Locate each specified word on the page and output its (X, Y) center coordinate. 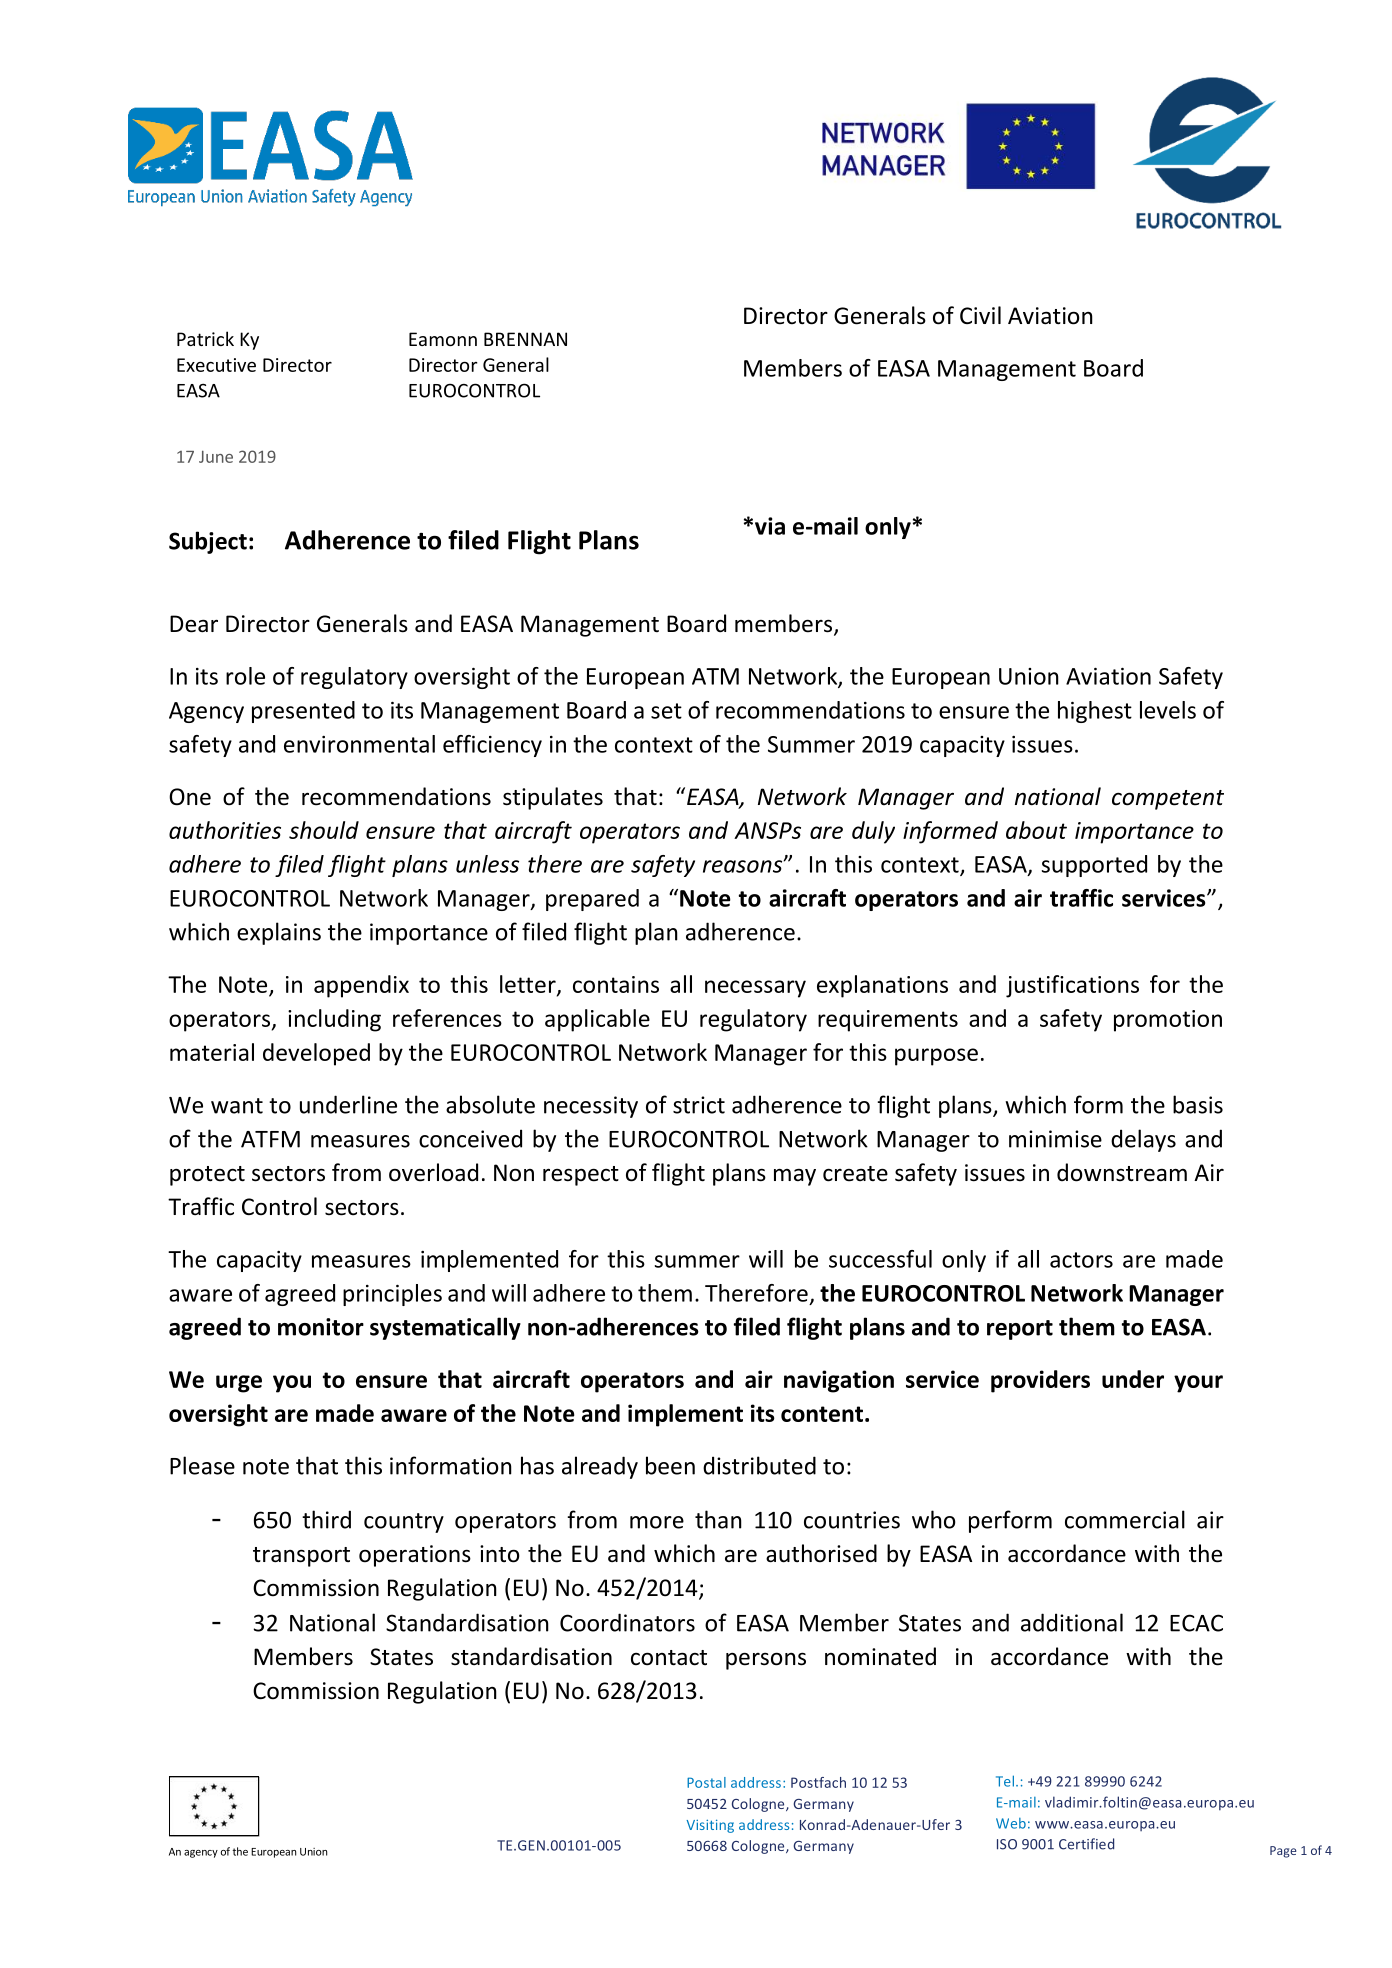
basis (1198, 1104)
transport (301, 1557)
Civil (980, 315)
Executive (216, 365)
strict (699, 1105)
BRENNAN (525, 339)
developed (316, 1054)
